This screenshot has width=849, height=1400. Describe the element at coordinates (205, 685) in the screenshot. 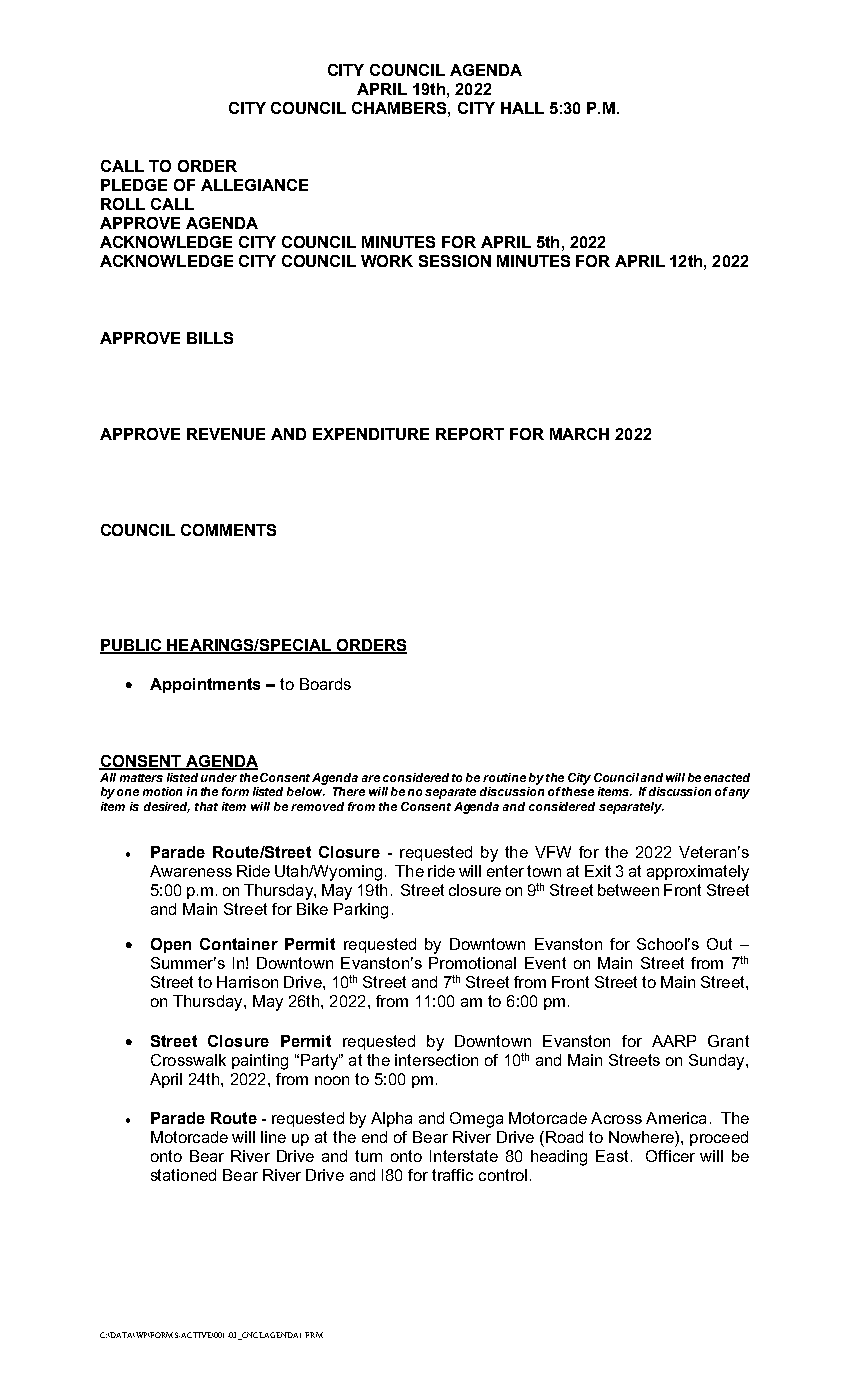

I see `Appointments` at that location.
